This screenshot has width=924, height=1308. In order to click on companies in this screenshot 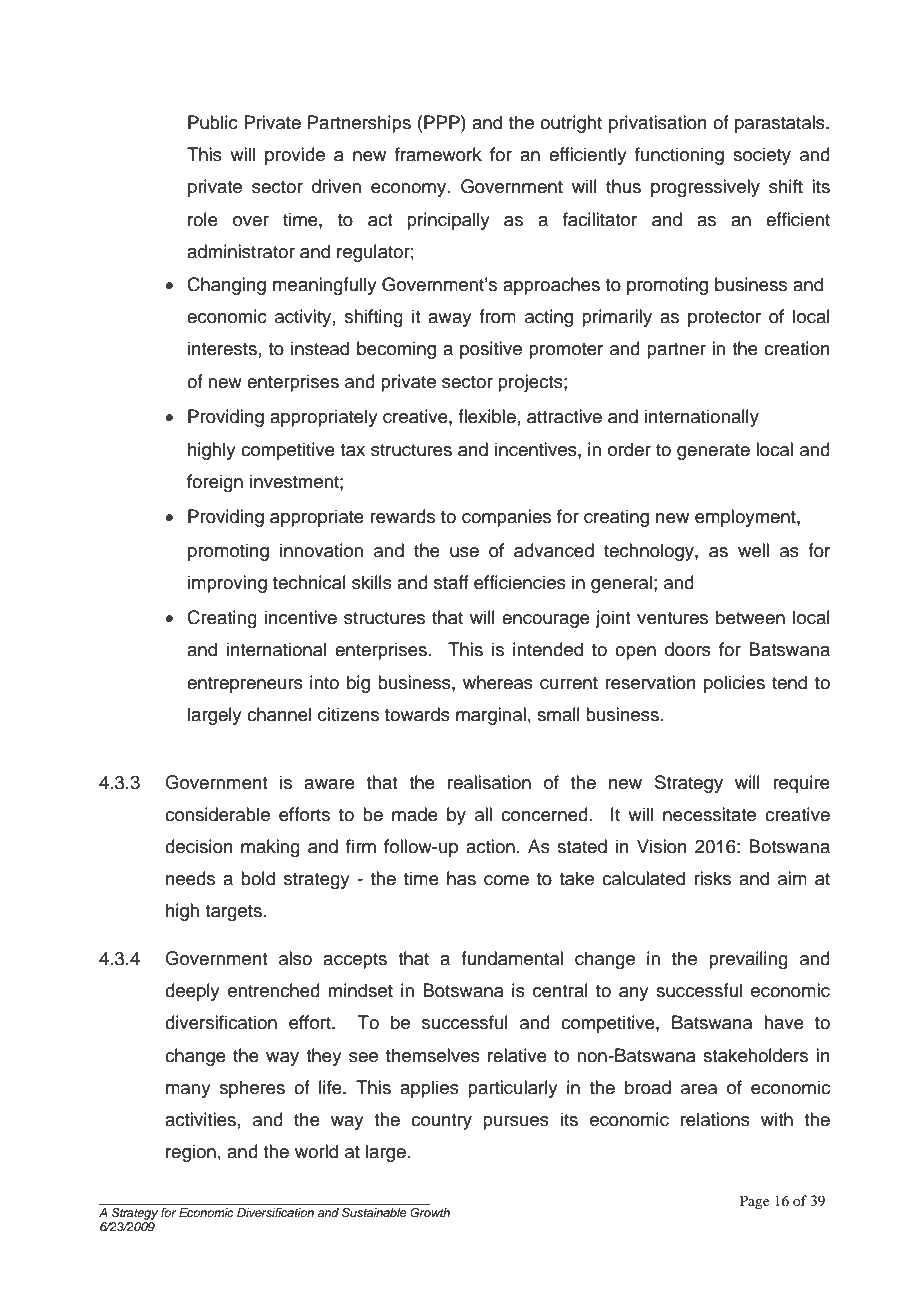, I will do `click(506, 518)`.
